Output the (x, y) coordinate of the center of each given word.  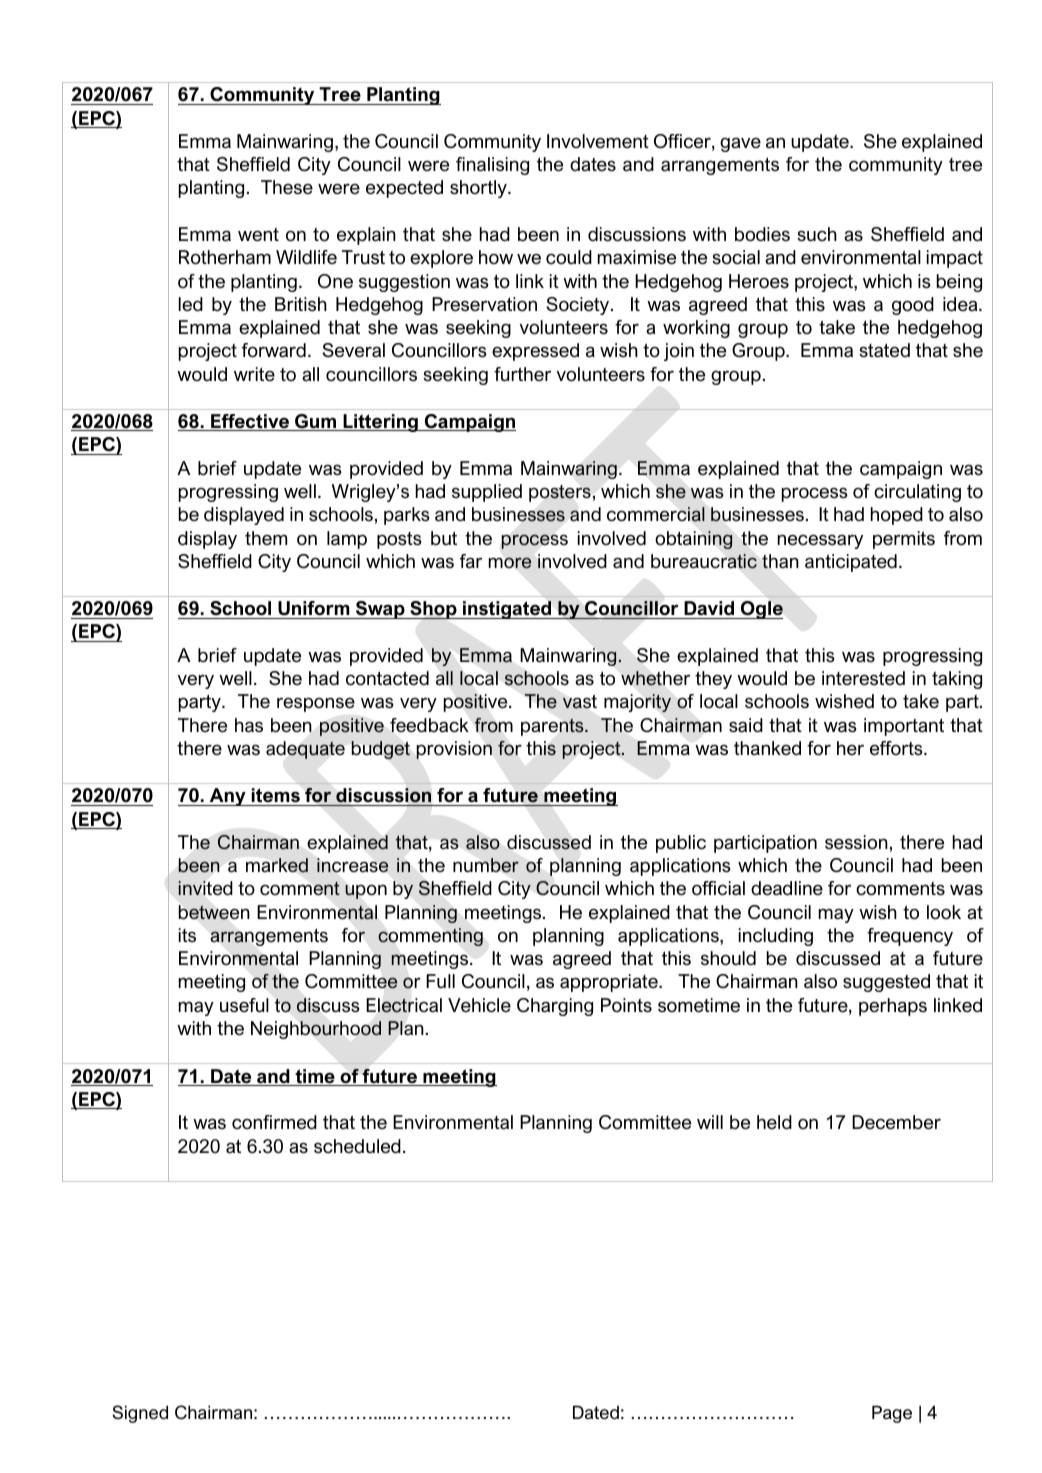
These (287, 187)
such (817, 234)
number (486, 865)
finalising (492, 166)
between (214, 912)
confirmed (274, 1122)
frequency (910, 937)
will (710, 1122)
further (522, 374)
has (249, 725)
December (896, 1122)
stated (884, 350)
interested (863, 678)
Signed (140, 1414)
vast (580, 702)
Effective (250, 422)
